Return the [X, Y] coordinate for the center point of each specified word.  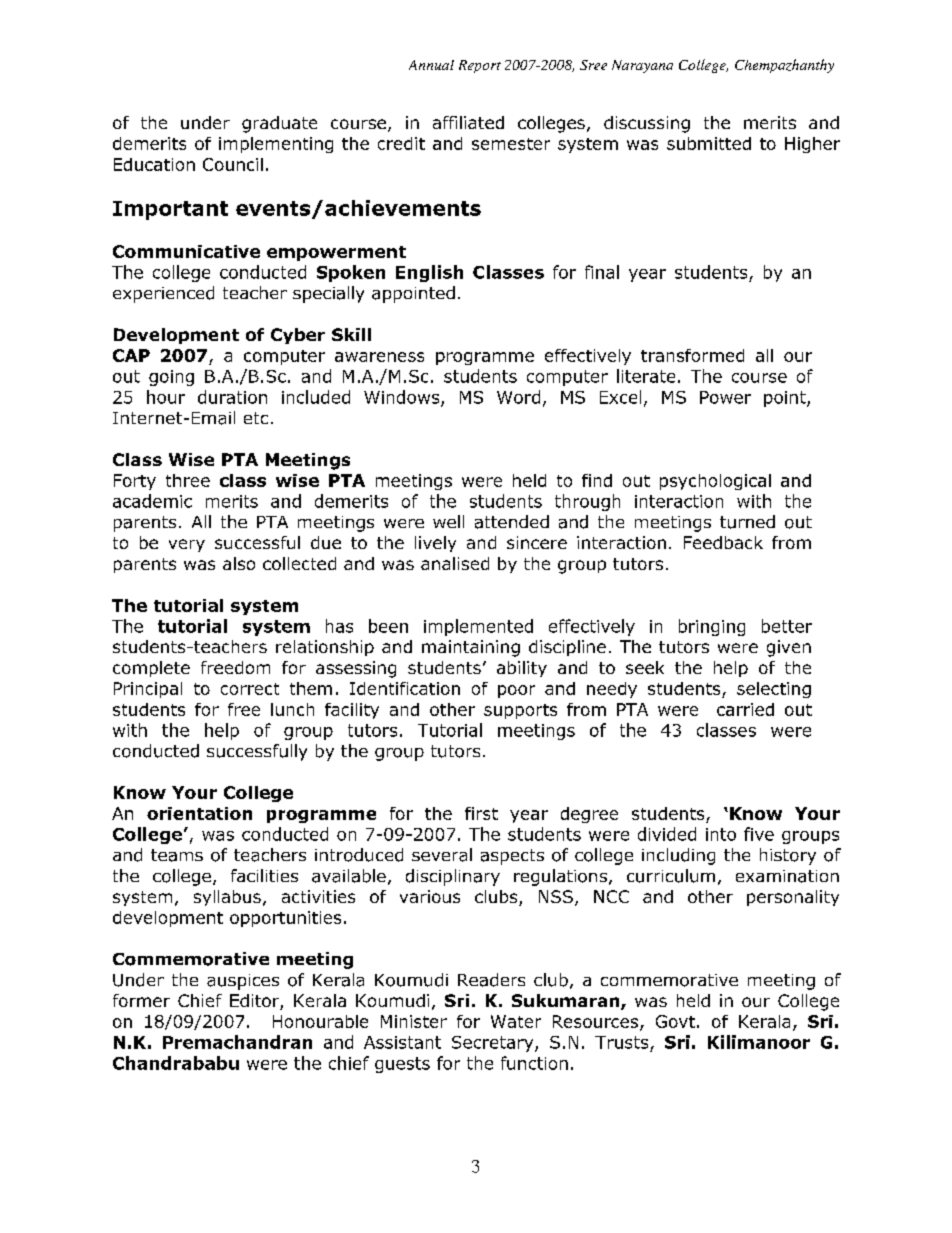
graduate [279, 124]
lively [435, 544]
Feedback [723, 542]
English [429, 273]
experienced [163, 294]
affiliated [468, 122]
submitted [709, 143]
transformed [692, 355]
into [721, 834]
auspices [243, 982]
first [481, 813]
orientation [199, 813]
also [239, 563]
